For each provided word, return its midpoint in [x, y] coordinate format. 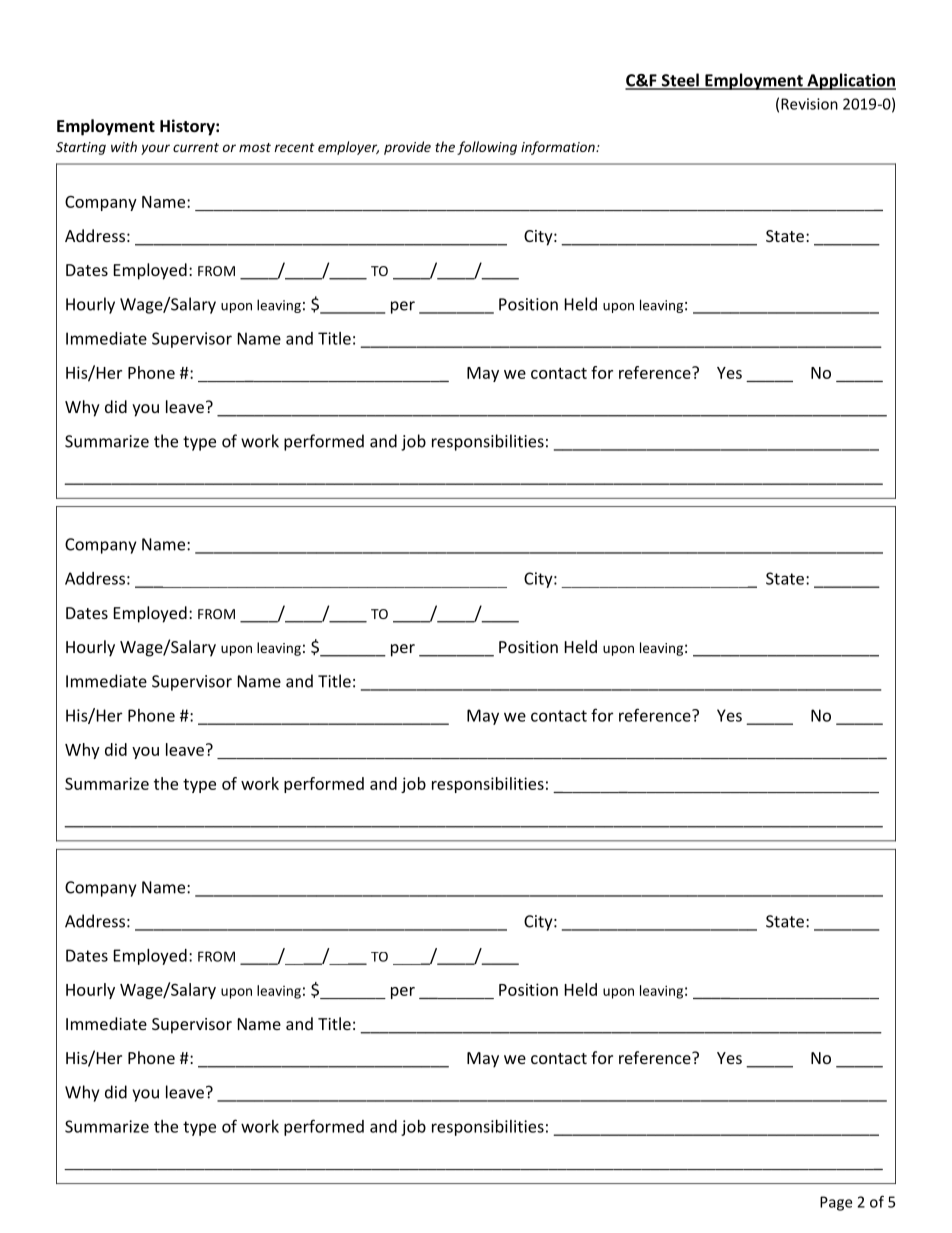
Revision [809, 104]
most [255, 147]
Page [836, 1203]
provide [407, 148]
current [196, 147]
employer [348, 148]
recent [294, 147]
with [124, 146]
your [155, 149]
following [487, 148]
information [559, 148]
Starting [81, 148]
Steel [680, 81]
